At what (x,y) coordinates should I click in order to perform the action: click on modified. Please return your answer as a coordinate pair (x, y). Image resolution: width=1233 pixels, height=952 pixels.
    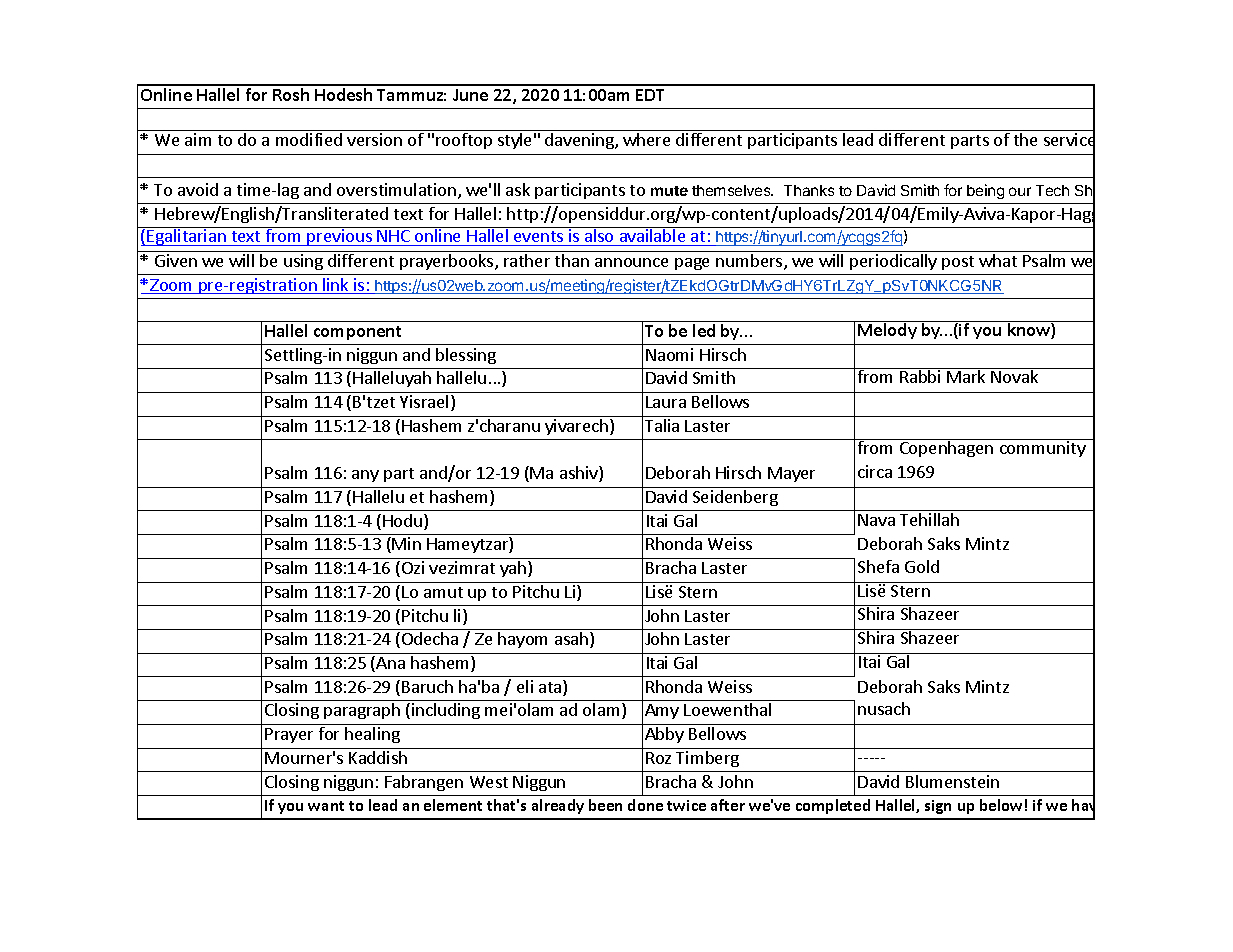
    Looking at the image, I should click on (309, 139).
